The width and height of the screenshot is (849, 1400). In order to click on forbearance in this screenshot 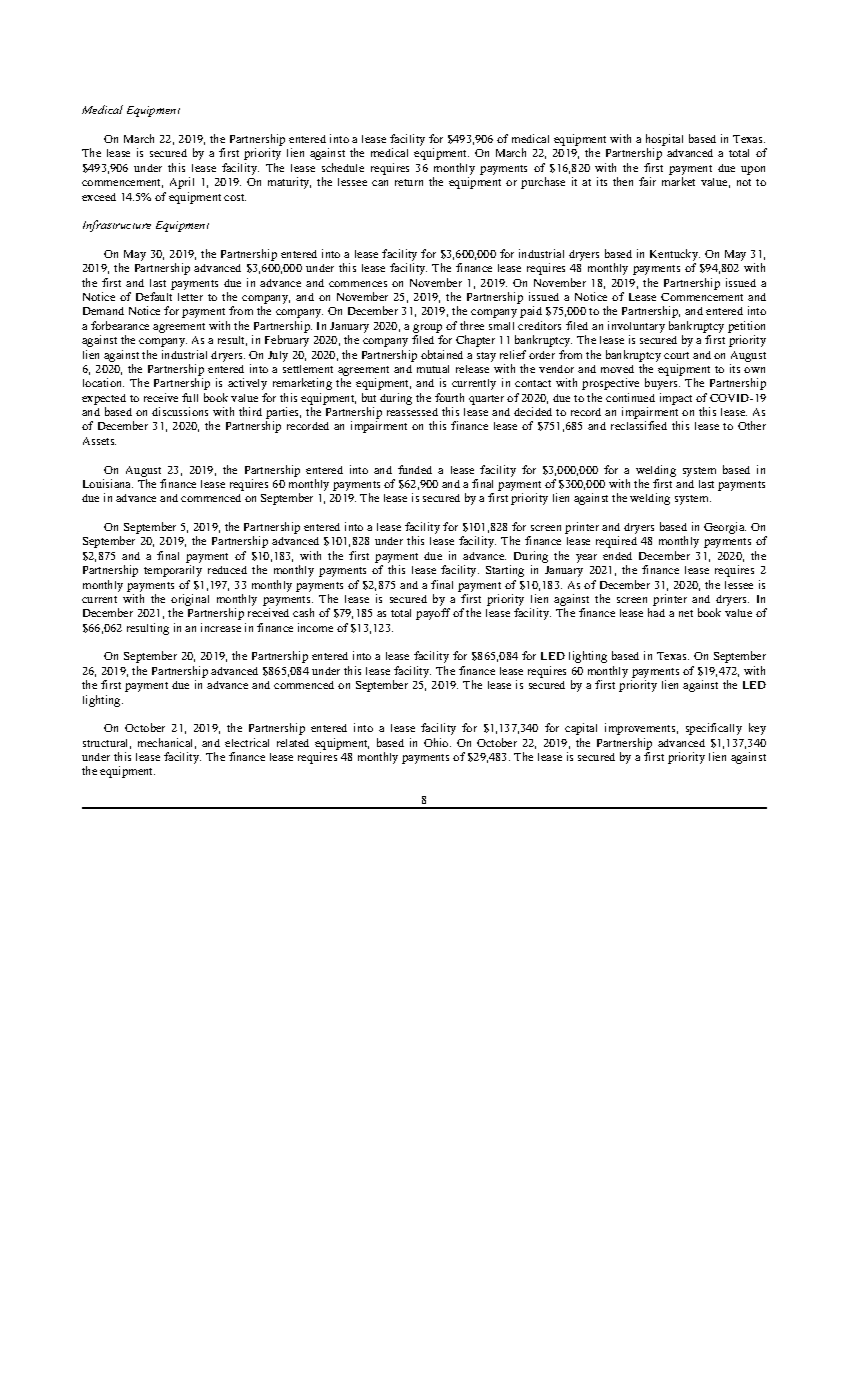, I will do `click(120, 325)`.
